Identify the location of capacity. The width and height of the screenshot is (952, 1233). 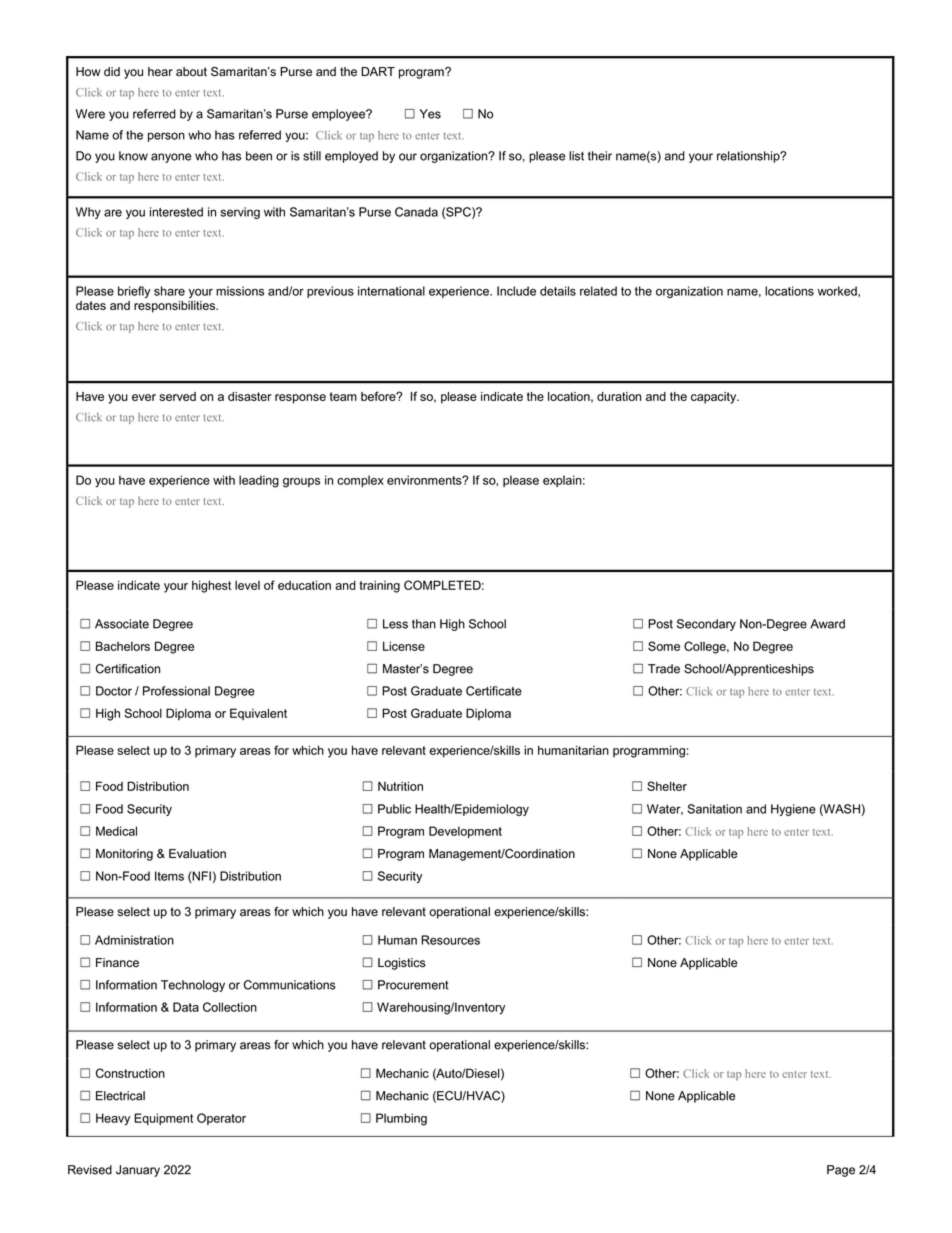
(715, 398).
